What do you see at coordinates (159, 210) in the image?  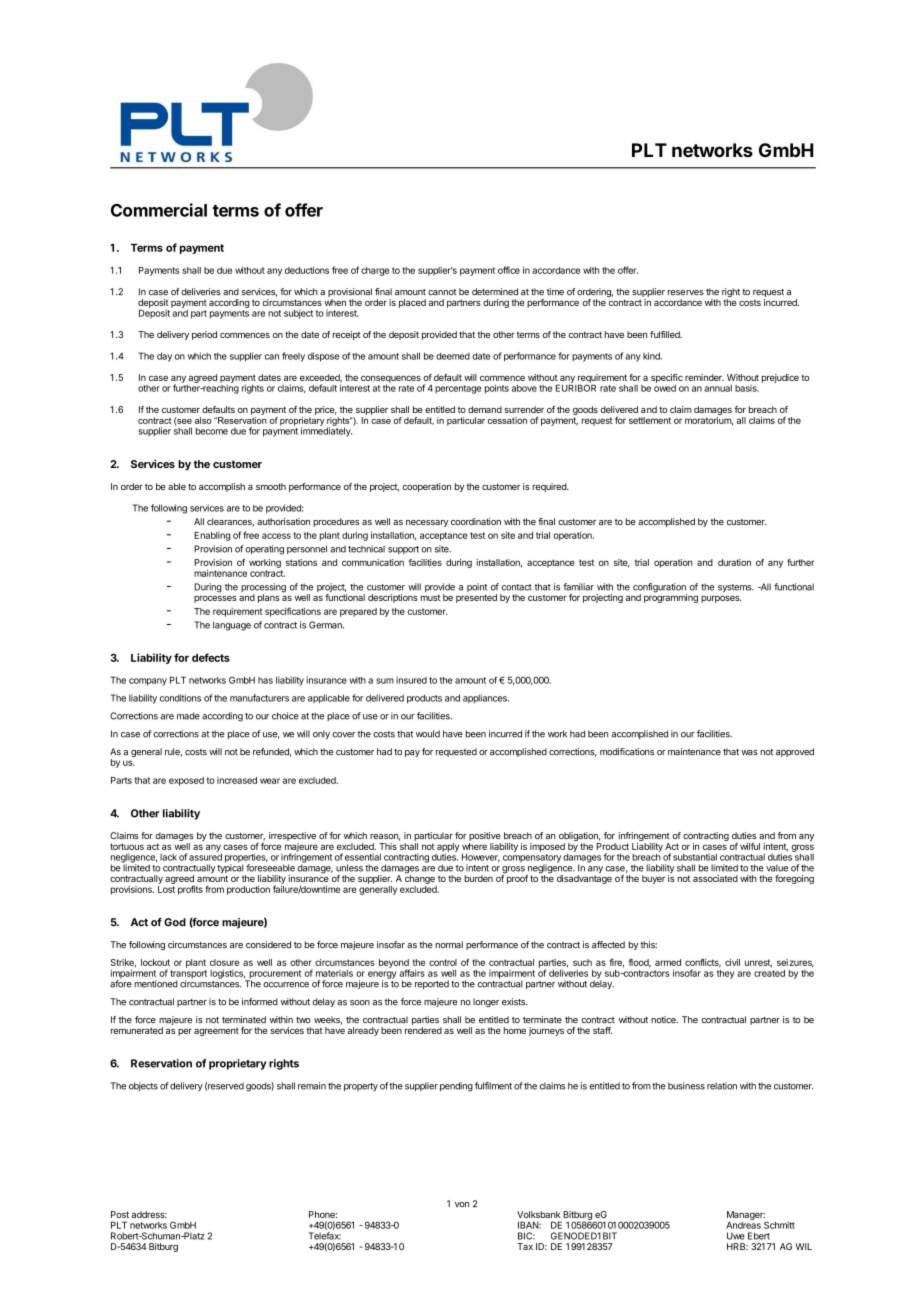 I see `Commercial` at bounding box center [159, 210].
